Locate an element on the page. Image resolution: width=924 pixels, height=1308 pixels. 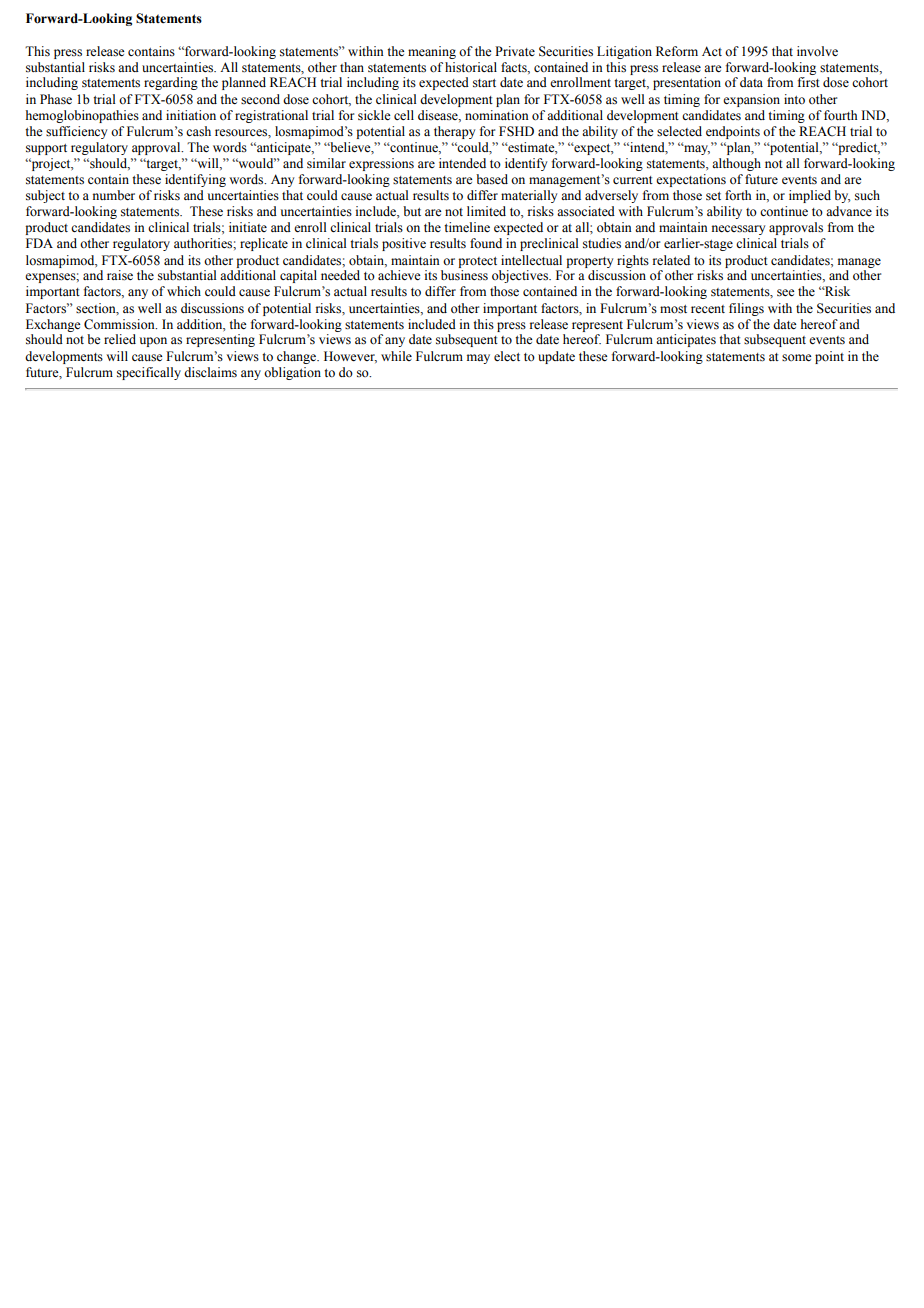
historical is located at coordinates (471, 67).
